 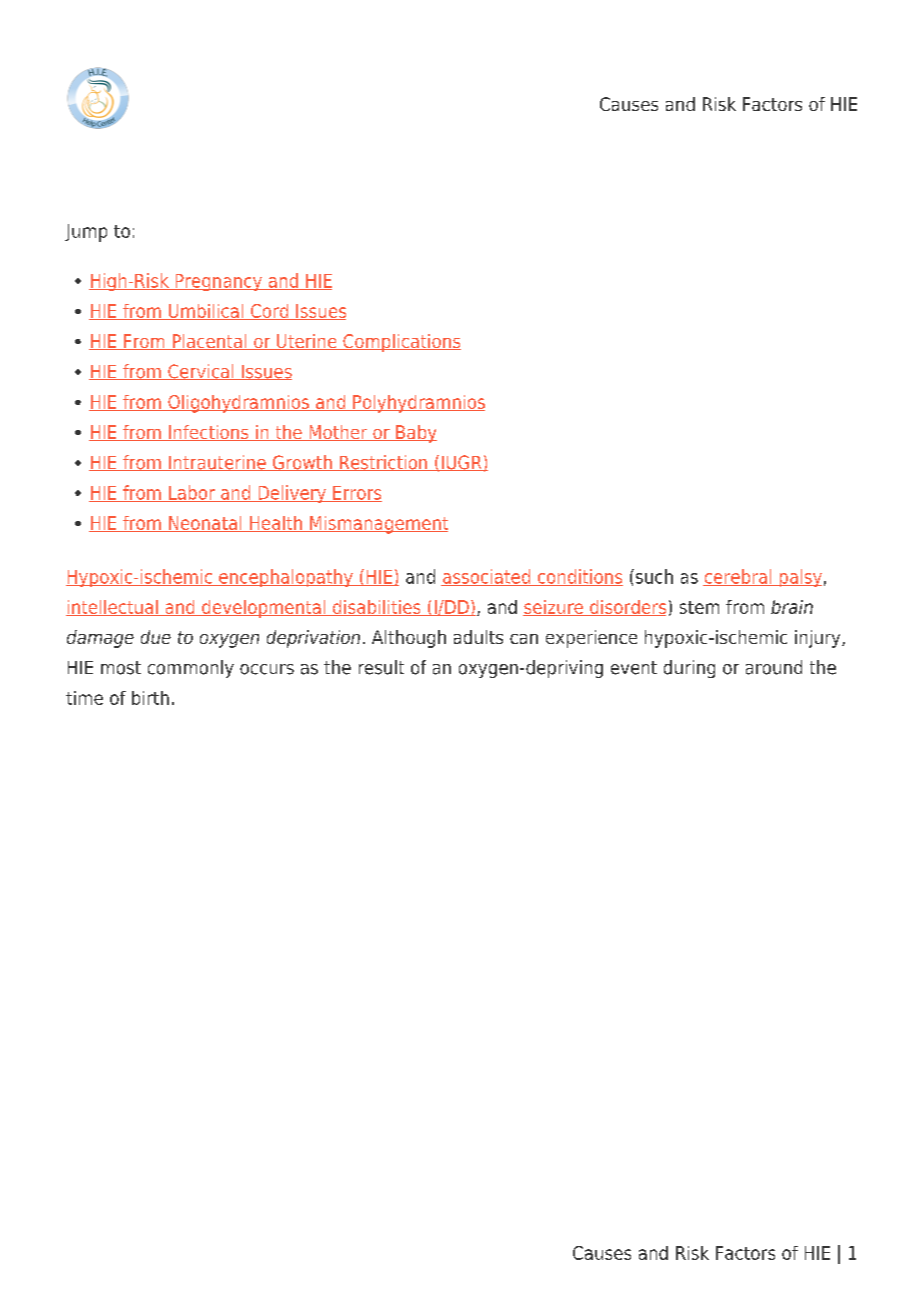 I want to click on Cervical, so click(x=201, y=372).
